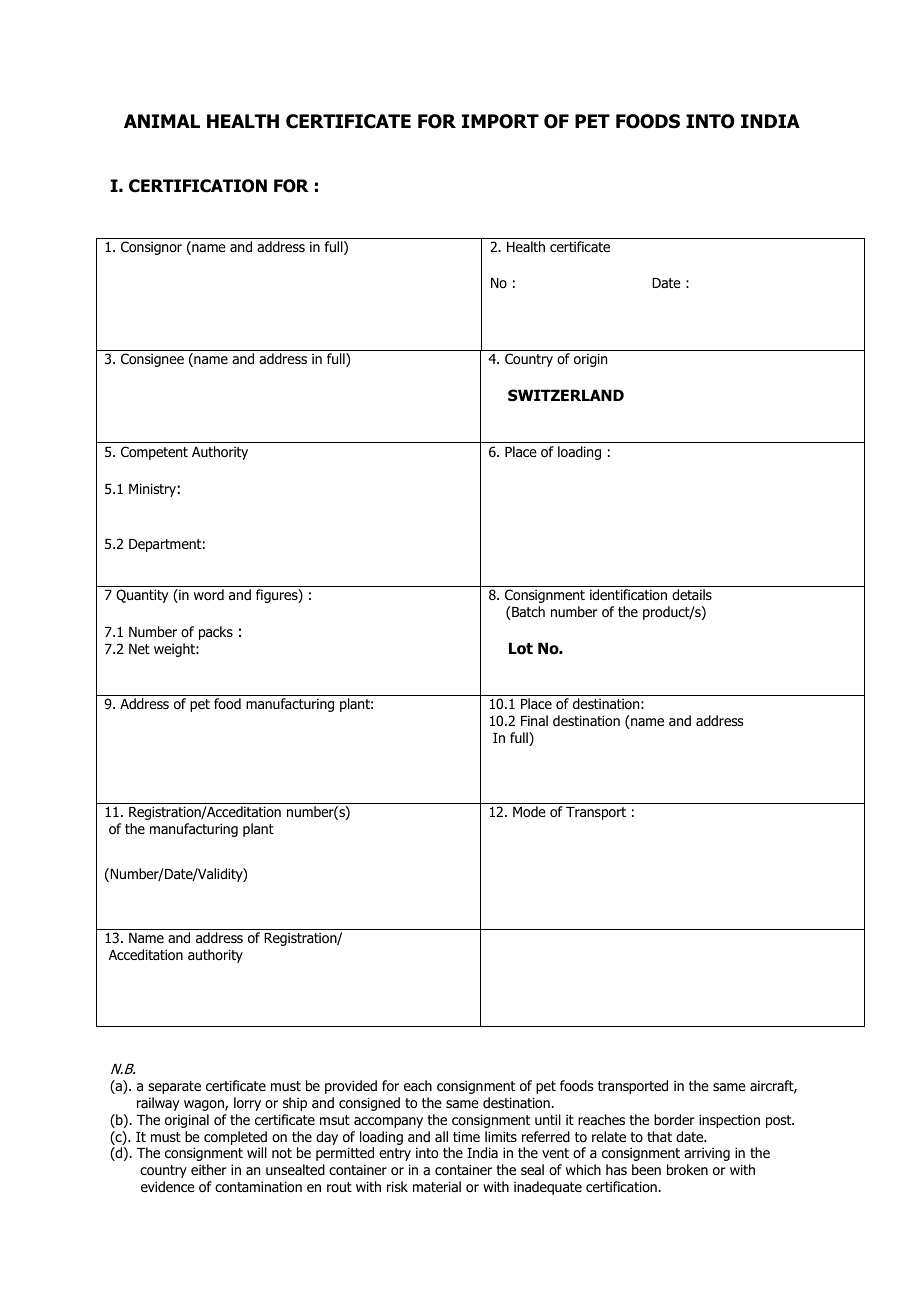 The height and width of the image is (1308, 924). I want to click on Mode, so click(529, 811).
